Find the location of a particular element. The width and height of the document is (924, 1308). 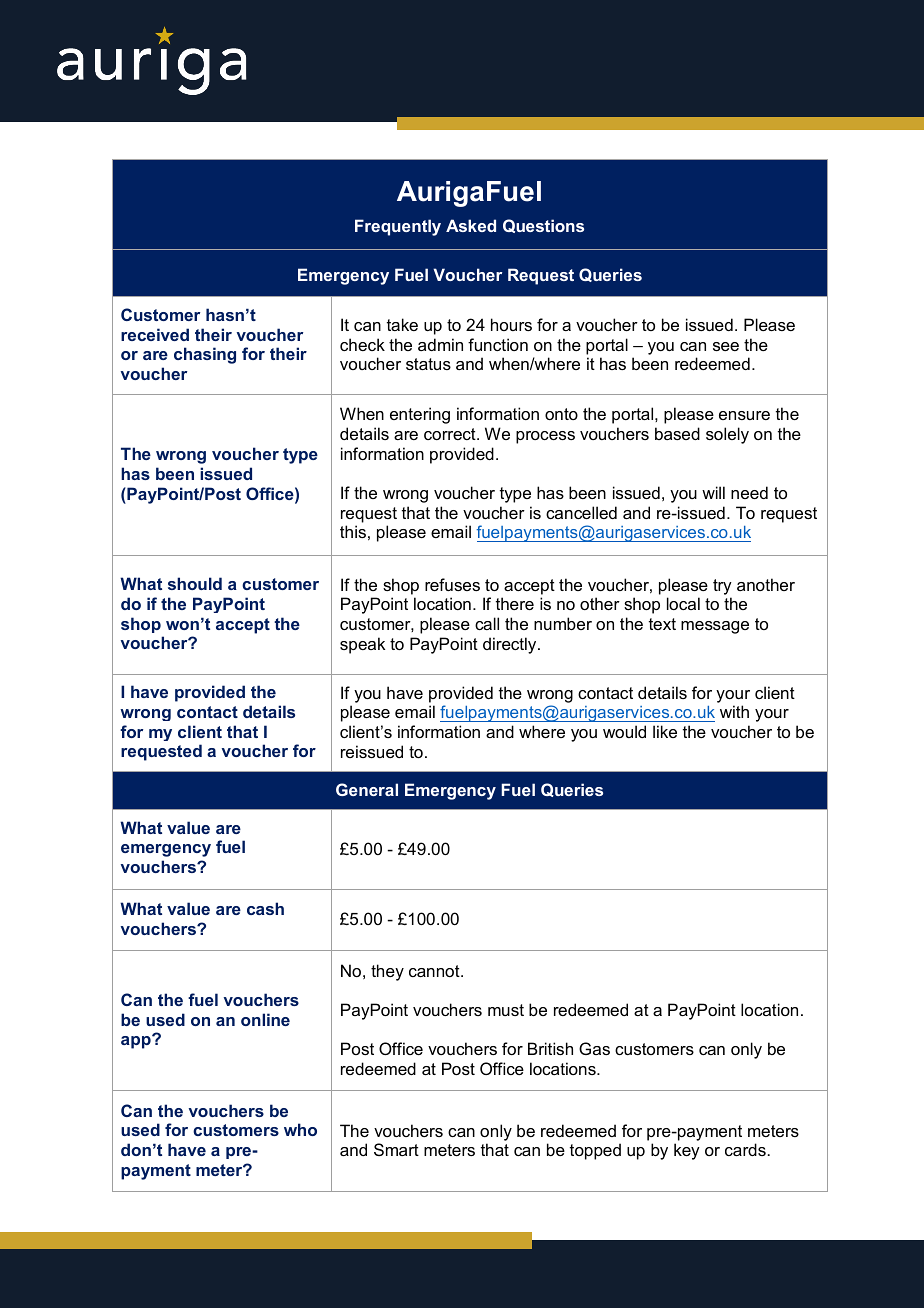

like is located at coordinates (665, 731).
